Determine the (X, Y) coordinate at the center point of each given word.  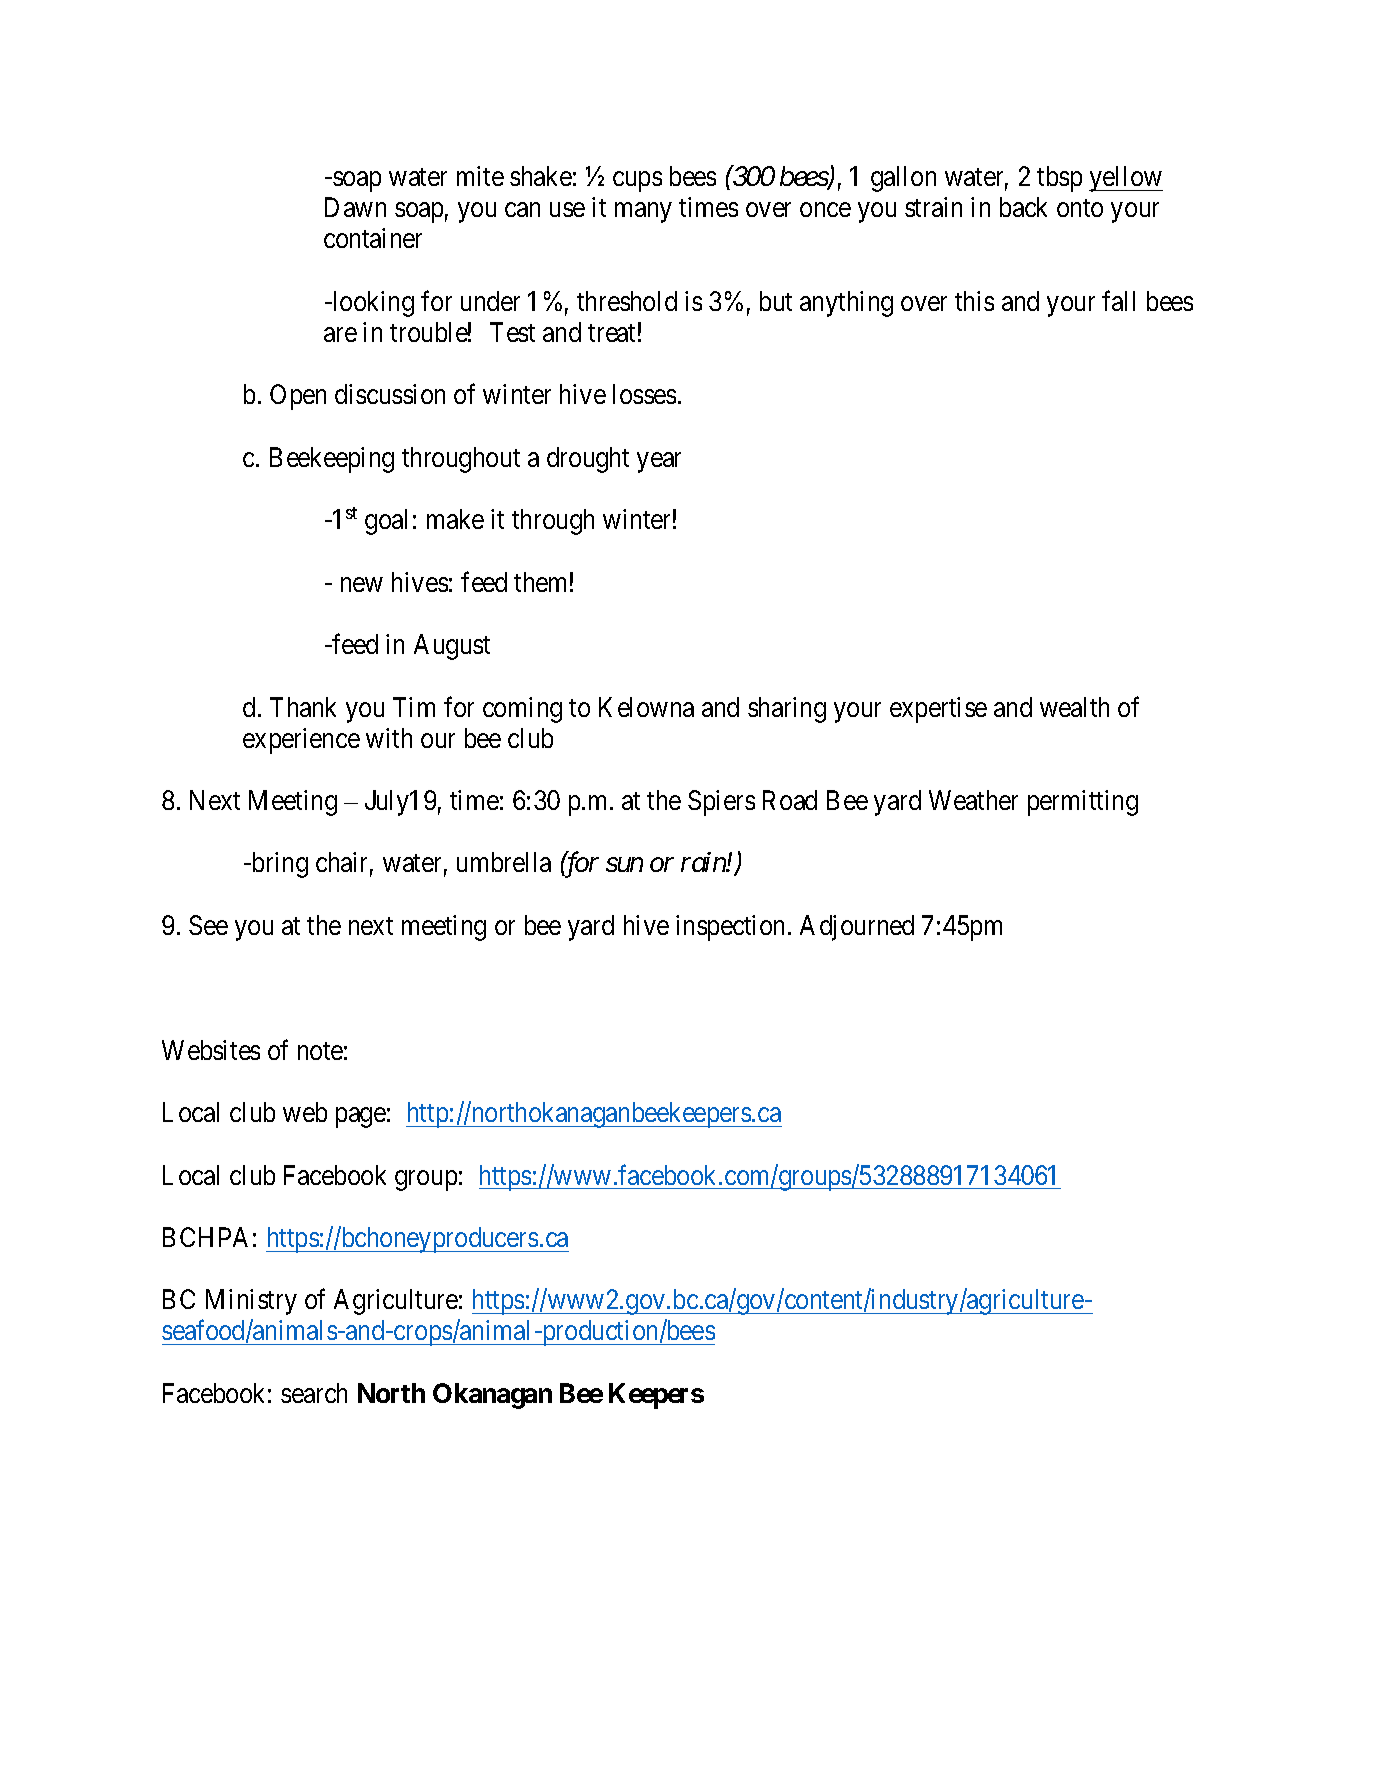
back (1023, 207)
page (361, 1118)
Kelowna (646, 707)
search (314, 1393)
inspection (730, 928)
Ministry (251, 1302)
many (643, 213)
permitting (1083, 803)
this (974, 301)
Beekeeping (332, 460)
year (659, 462)
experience (301, 741)
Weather (973, 800)
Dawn (355, 207)
